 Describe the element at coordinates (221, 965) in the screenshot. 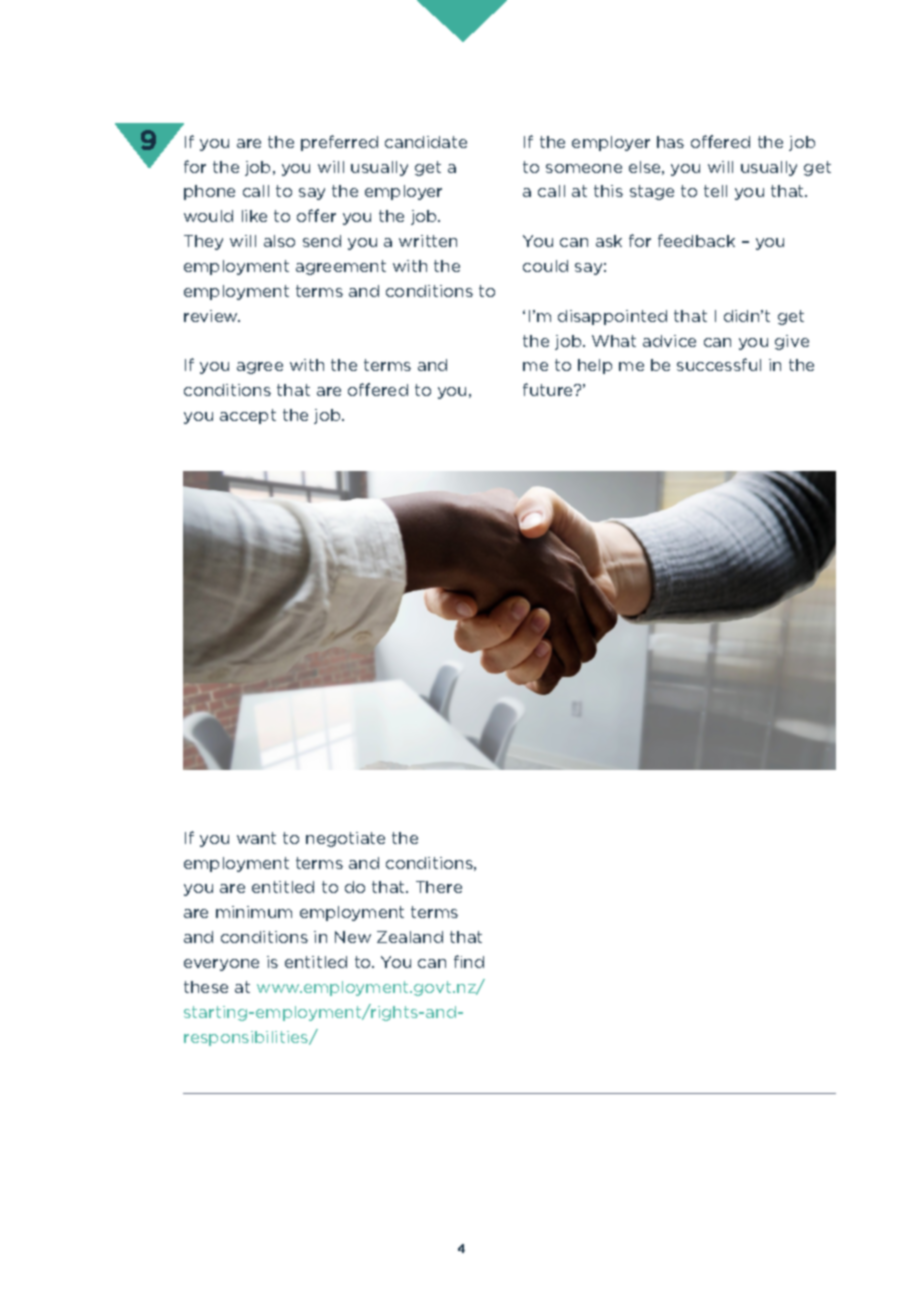

I see `everyone` at that location.
